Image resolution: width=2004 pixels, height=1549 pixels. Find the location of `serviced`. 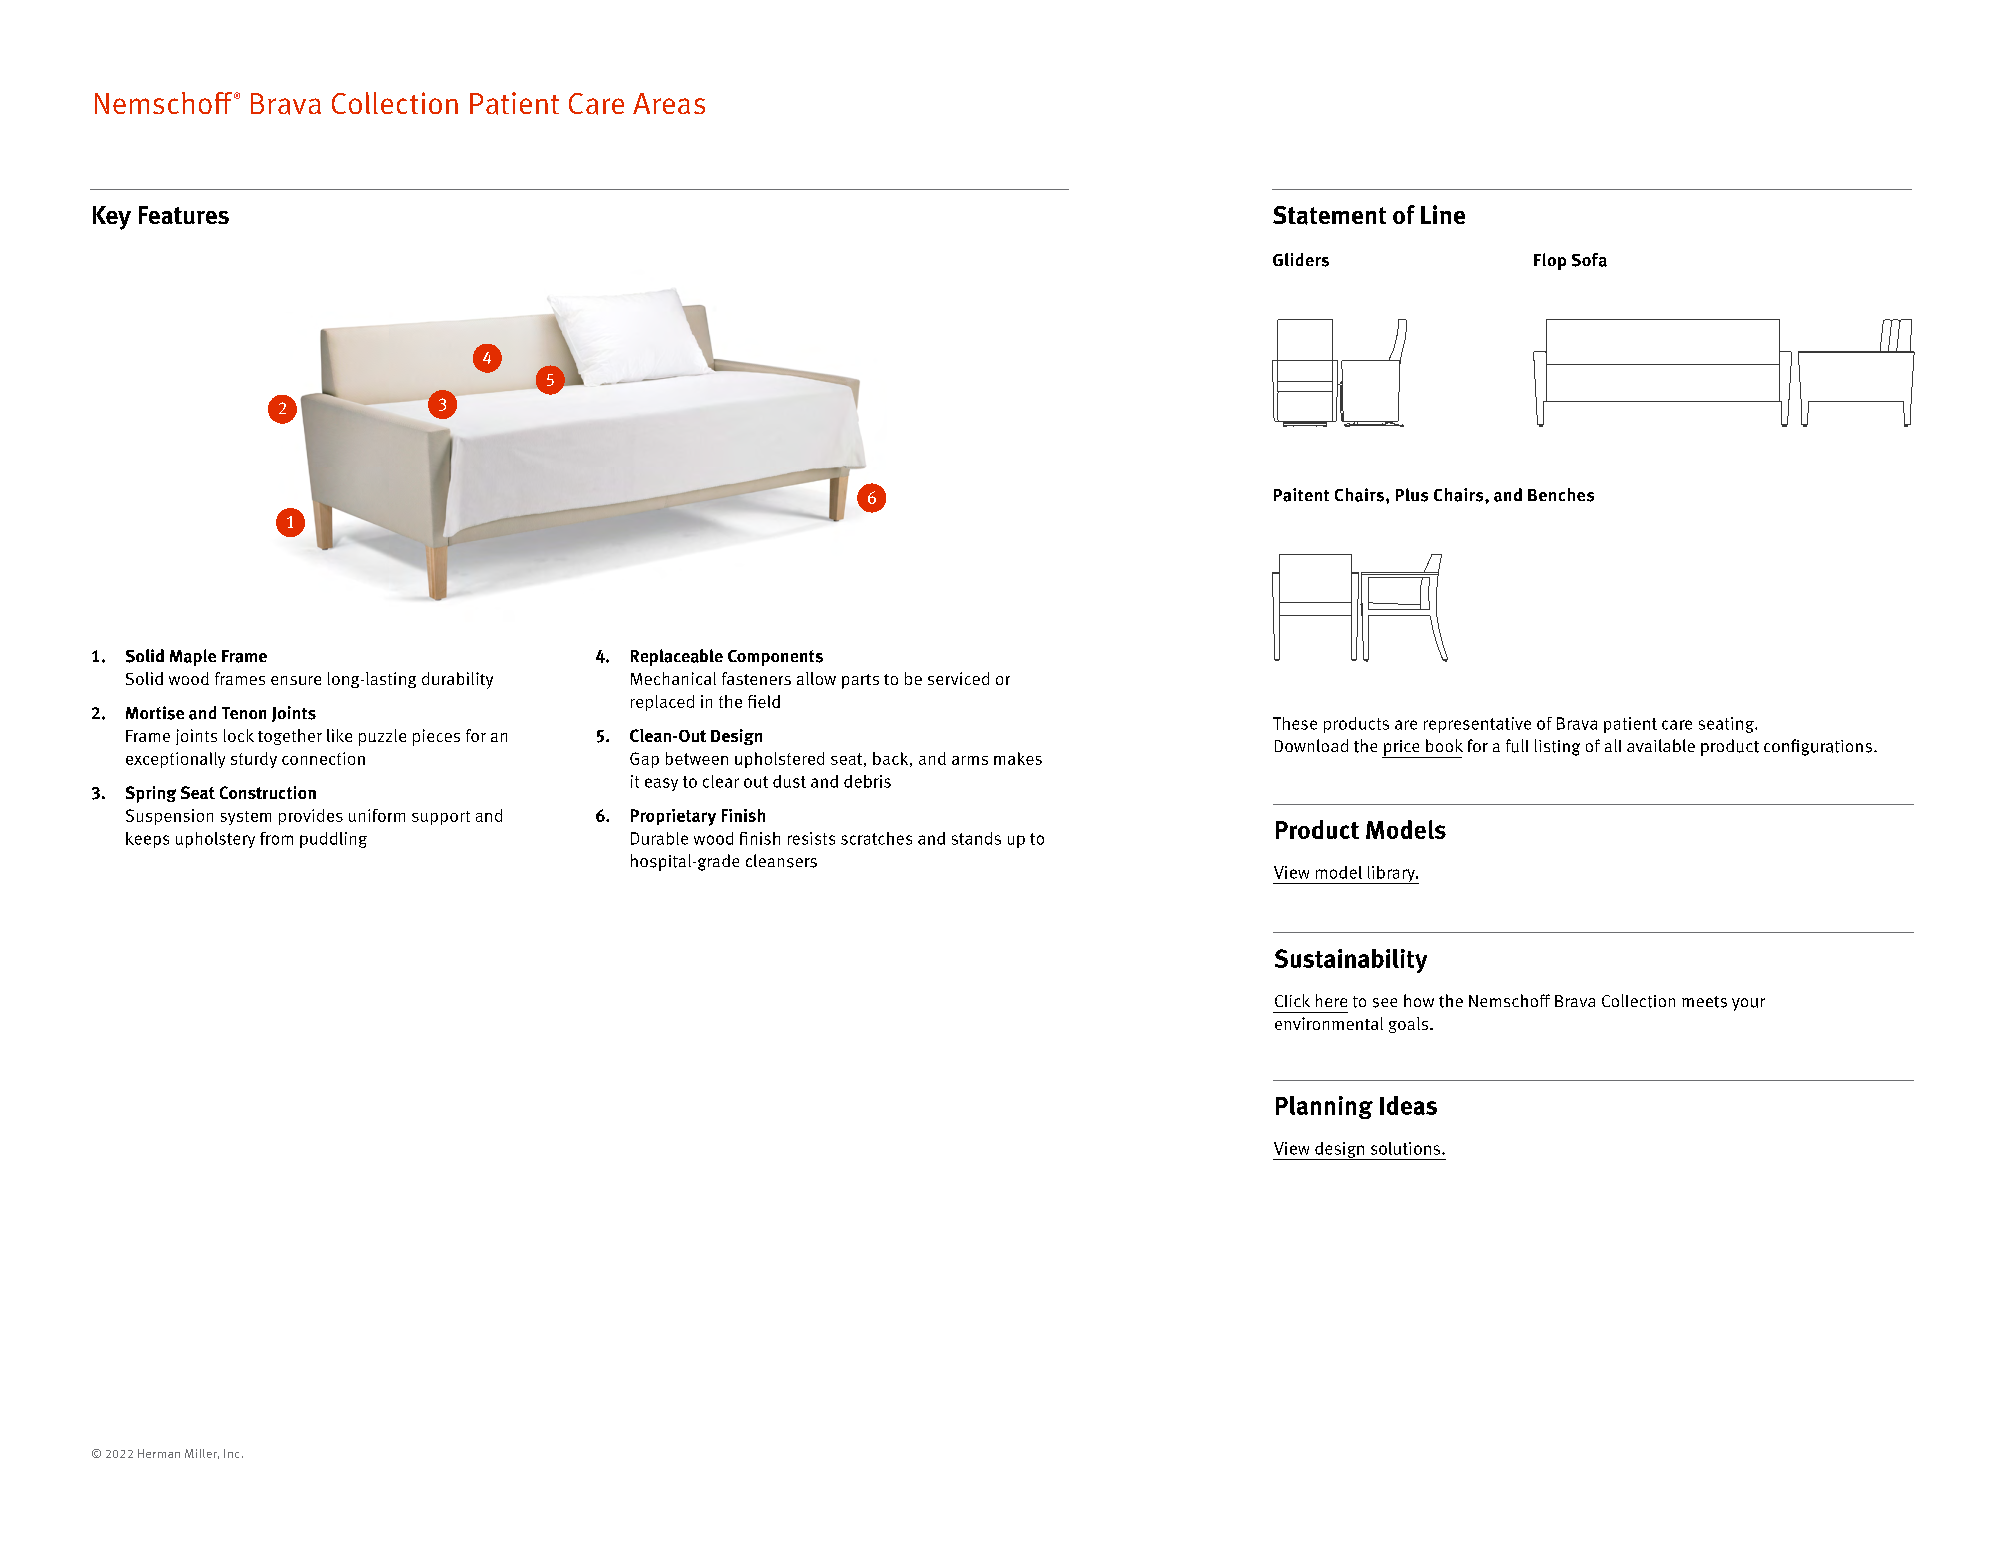

serviced is located at coordinates (958, 678).
